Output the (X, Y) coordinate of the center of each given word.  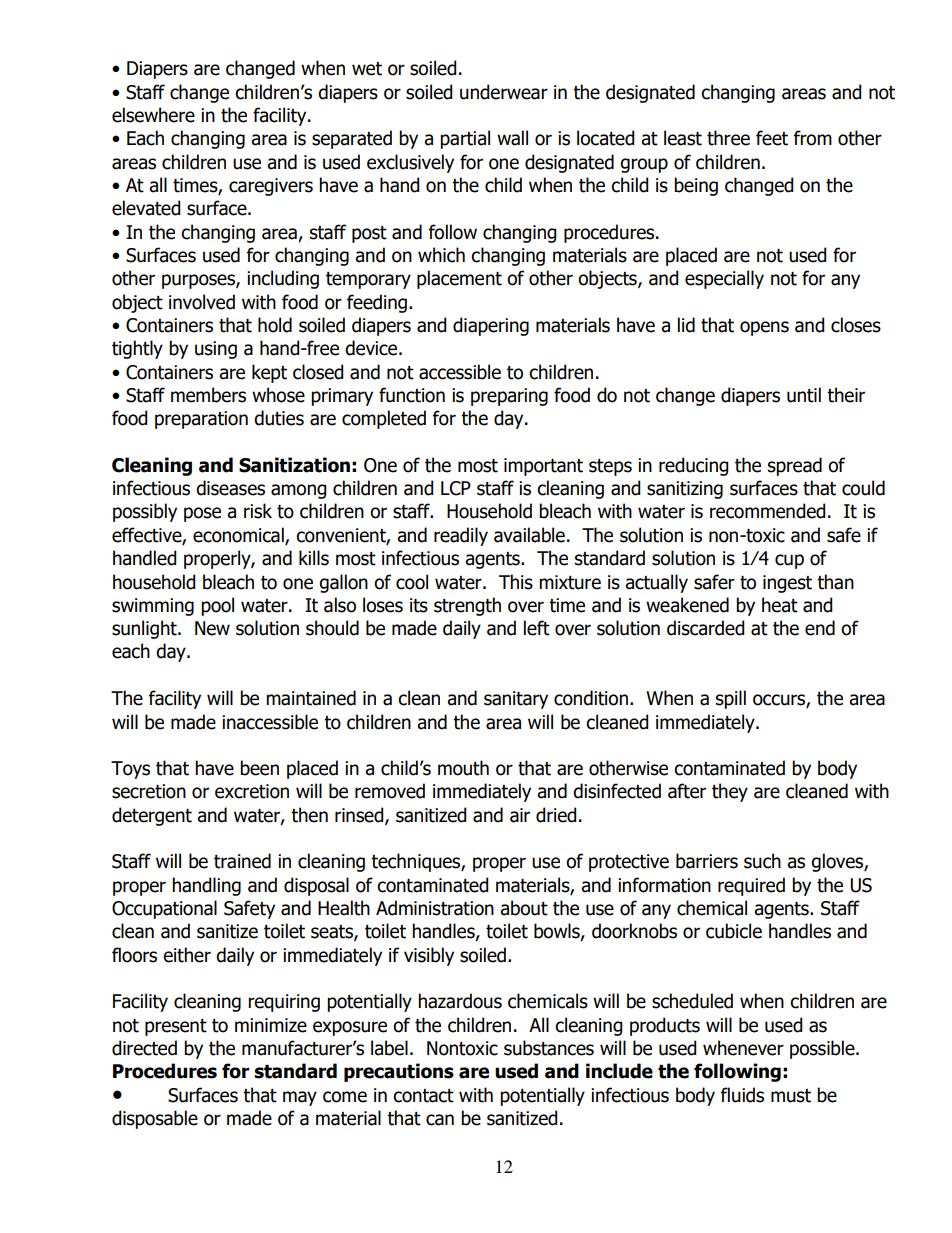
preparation (201, 420)
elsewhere (153, 115)
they (730, 792)
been (259, 768)
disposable (155, 1119)
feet (772, 138)
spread (795, 466)
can (440, 1120)
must (791, 1096)
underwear (504, 92)
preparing (509, 397)
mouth (463, 768)
